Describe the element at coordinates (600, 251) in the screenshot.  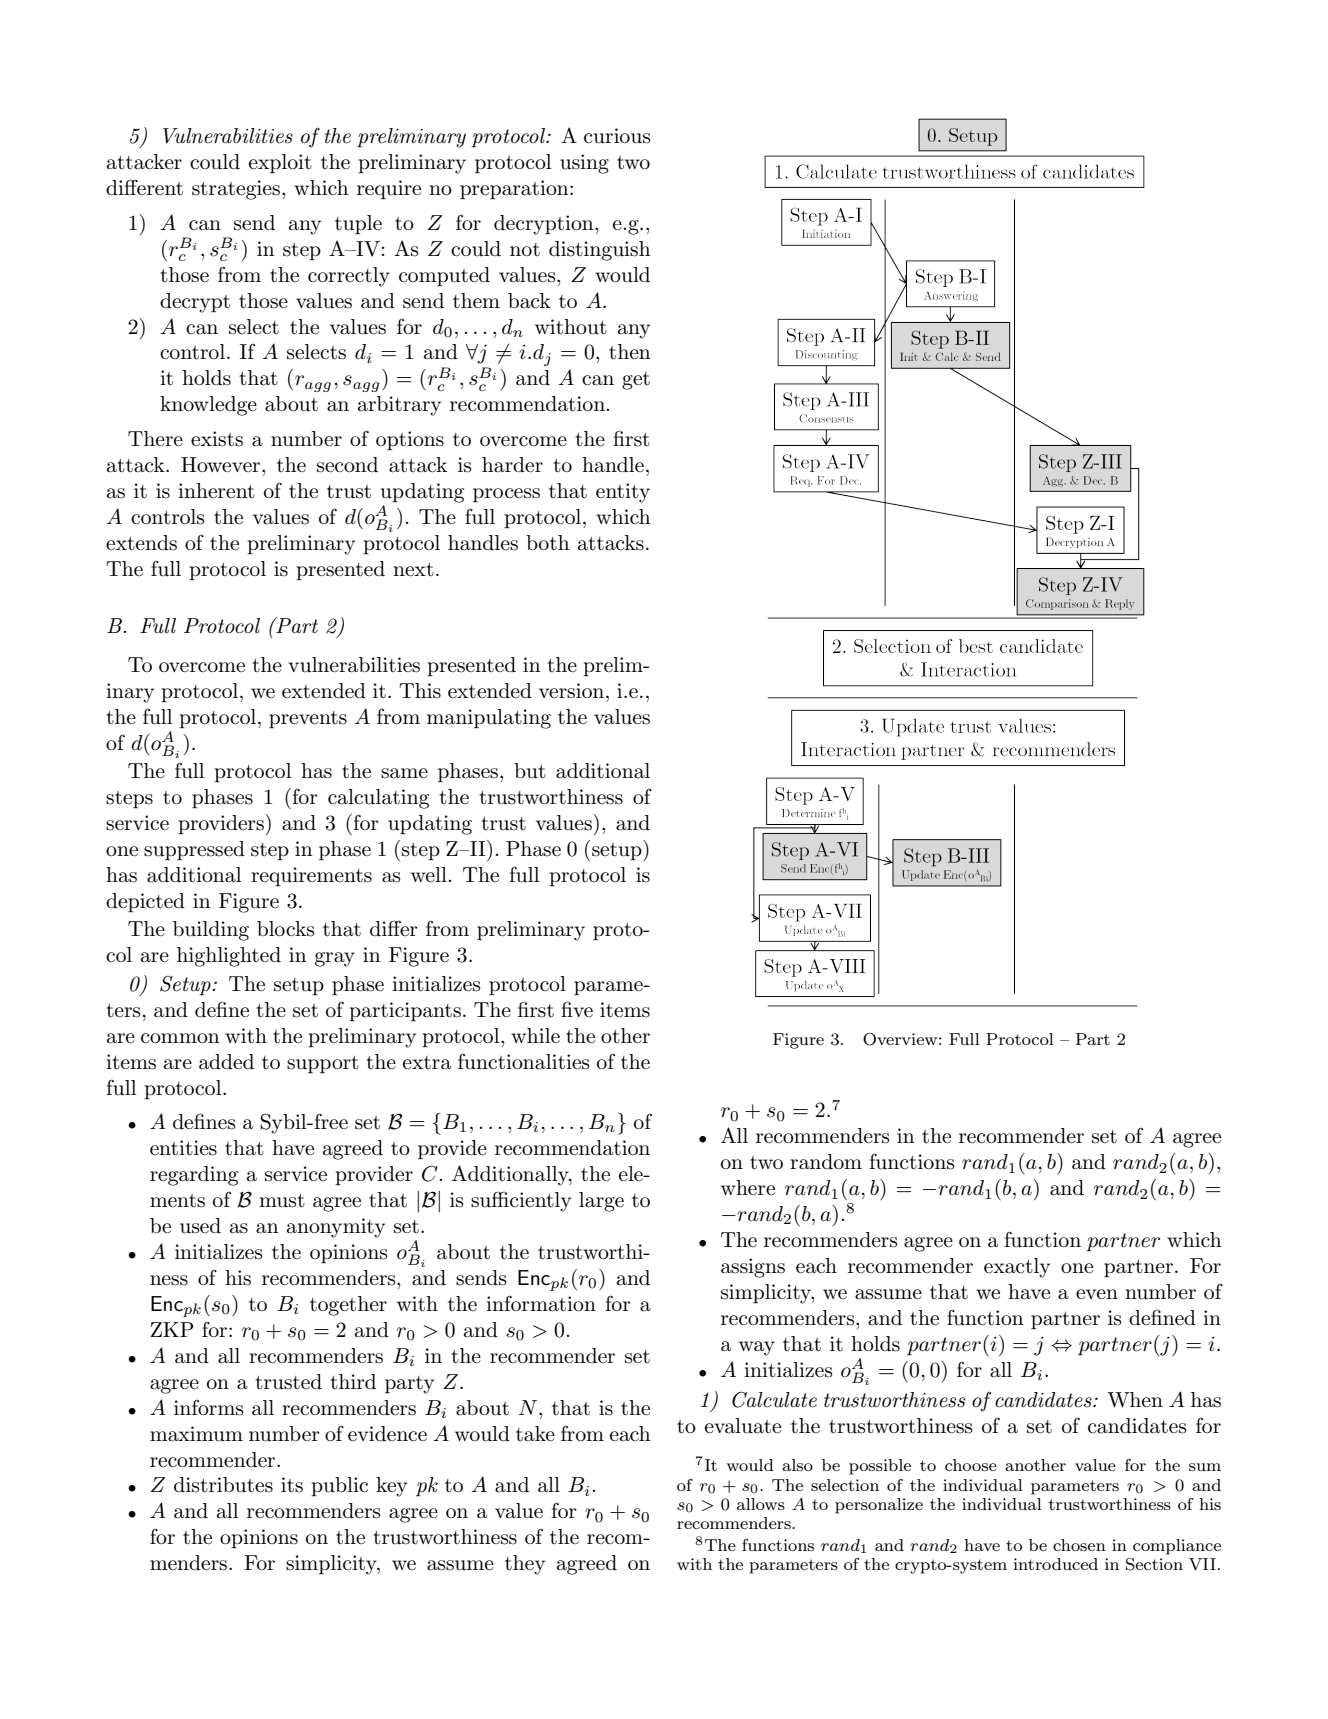
I see `distinguish` at that location.
